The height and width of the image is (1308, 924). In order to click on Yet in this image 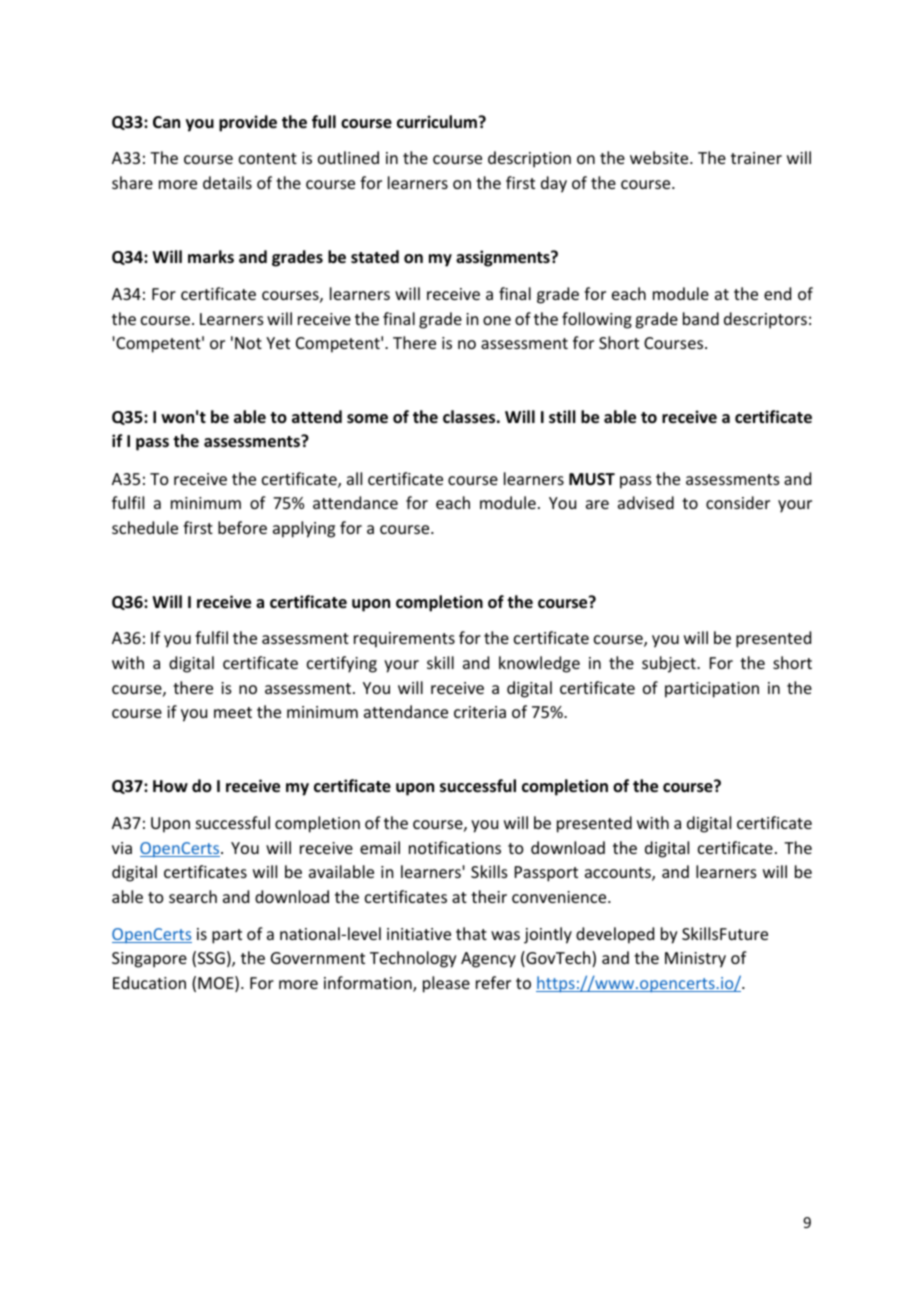, I will do `click(278, 343)`.
